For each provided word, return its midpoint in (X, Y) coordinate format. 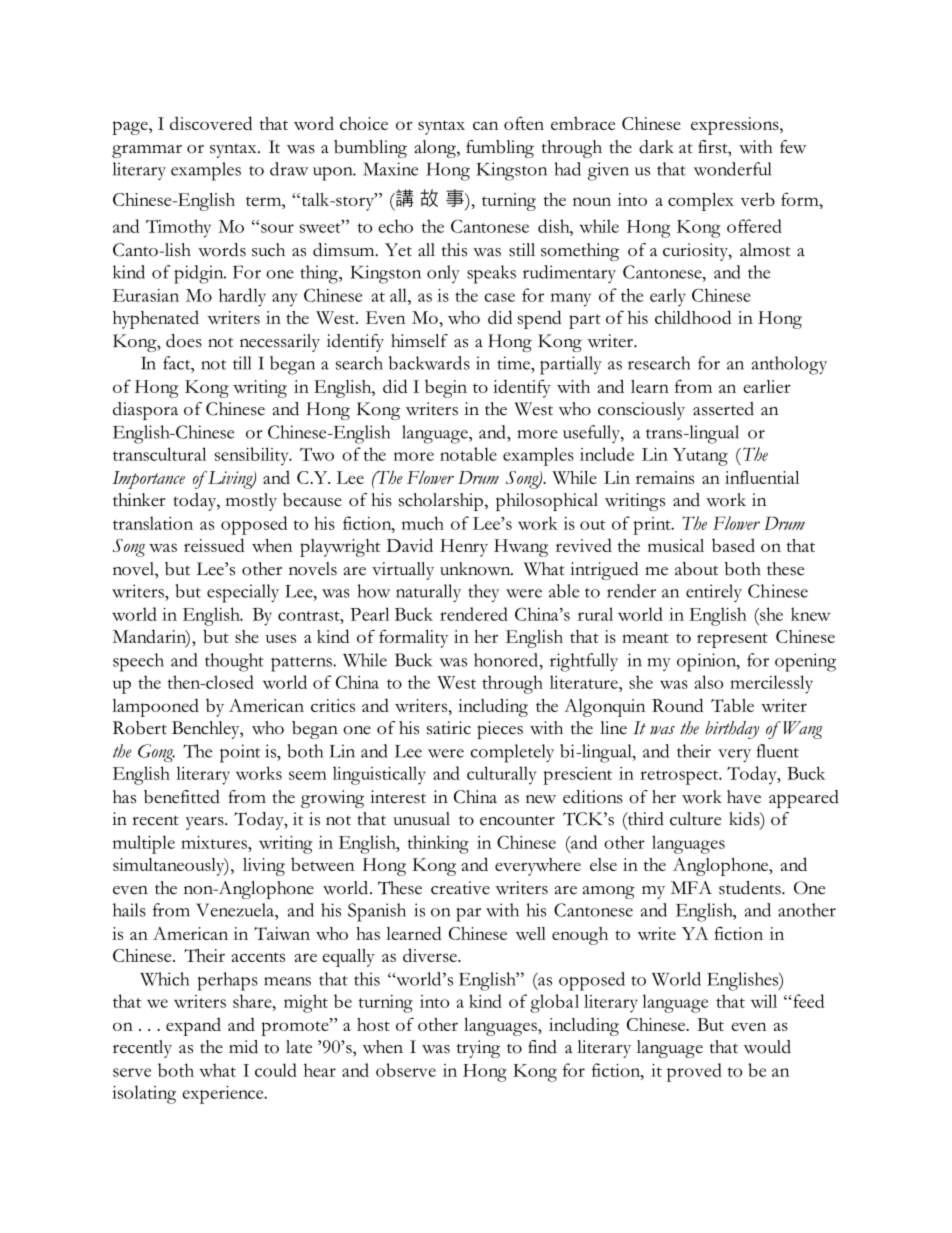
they (483, 593)
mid (243, 1047)
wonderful (732, 169)
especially (243, 593)
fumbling (500, 149)
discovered (211, 123)
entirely (714, 593)
